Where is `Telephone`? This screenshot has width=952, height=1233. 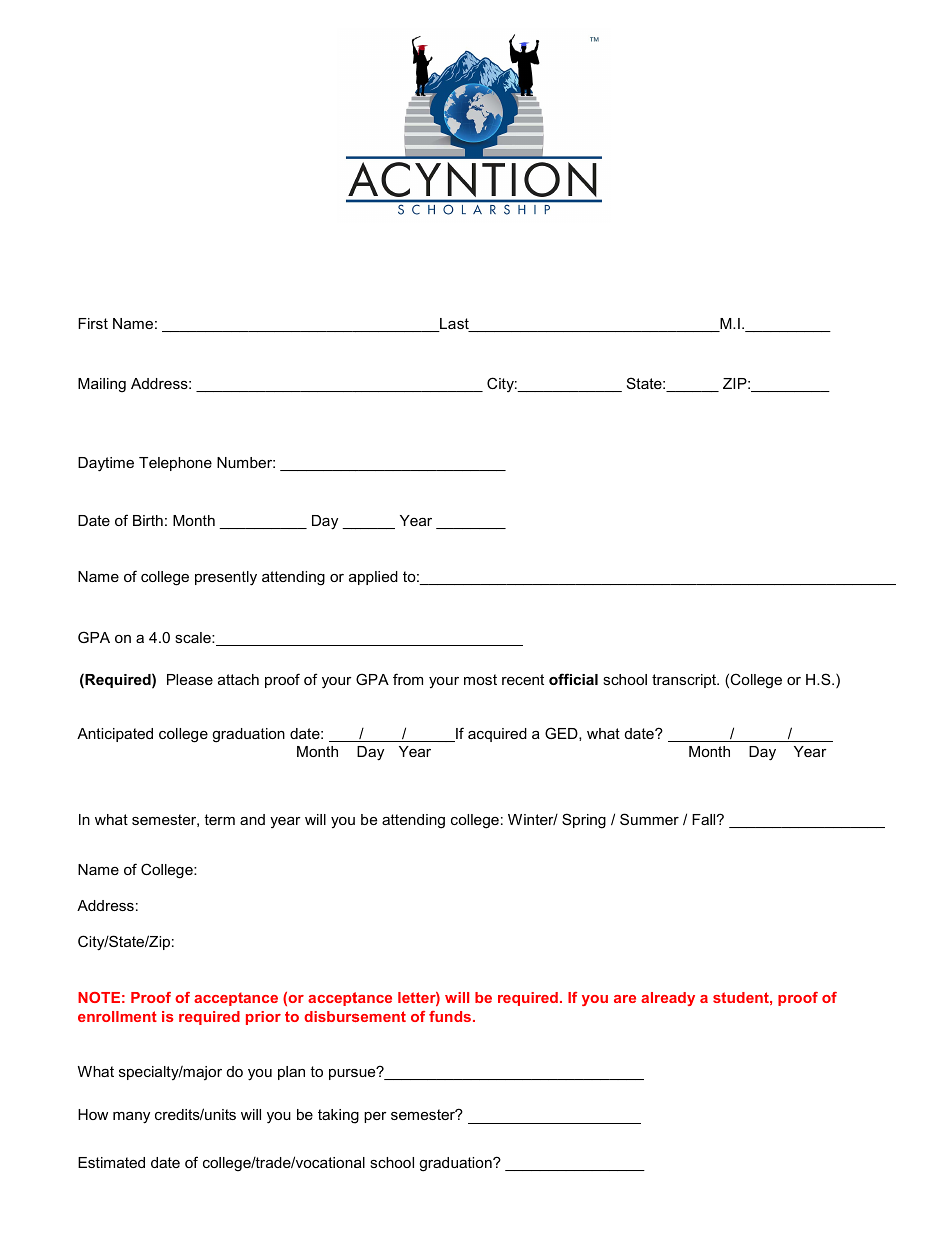
Telephone is located at coordinates (175, 464).
